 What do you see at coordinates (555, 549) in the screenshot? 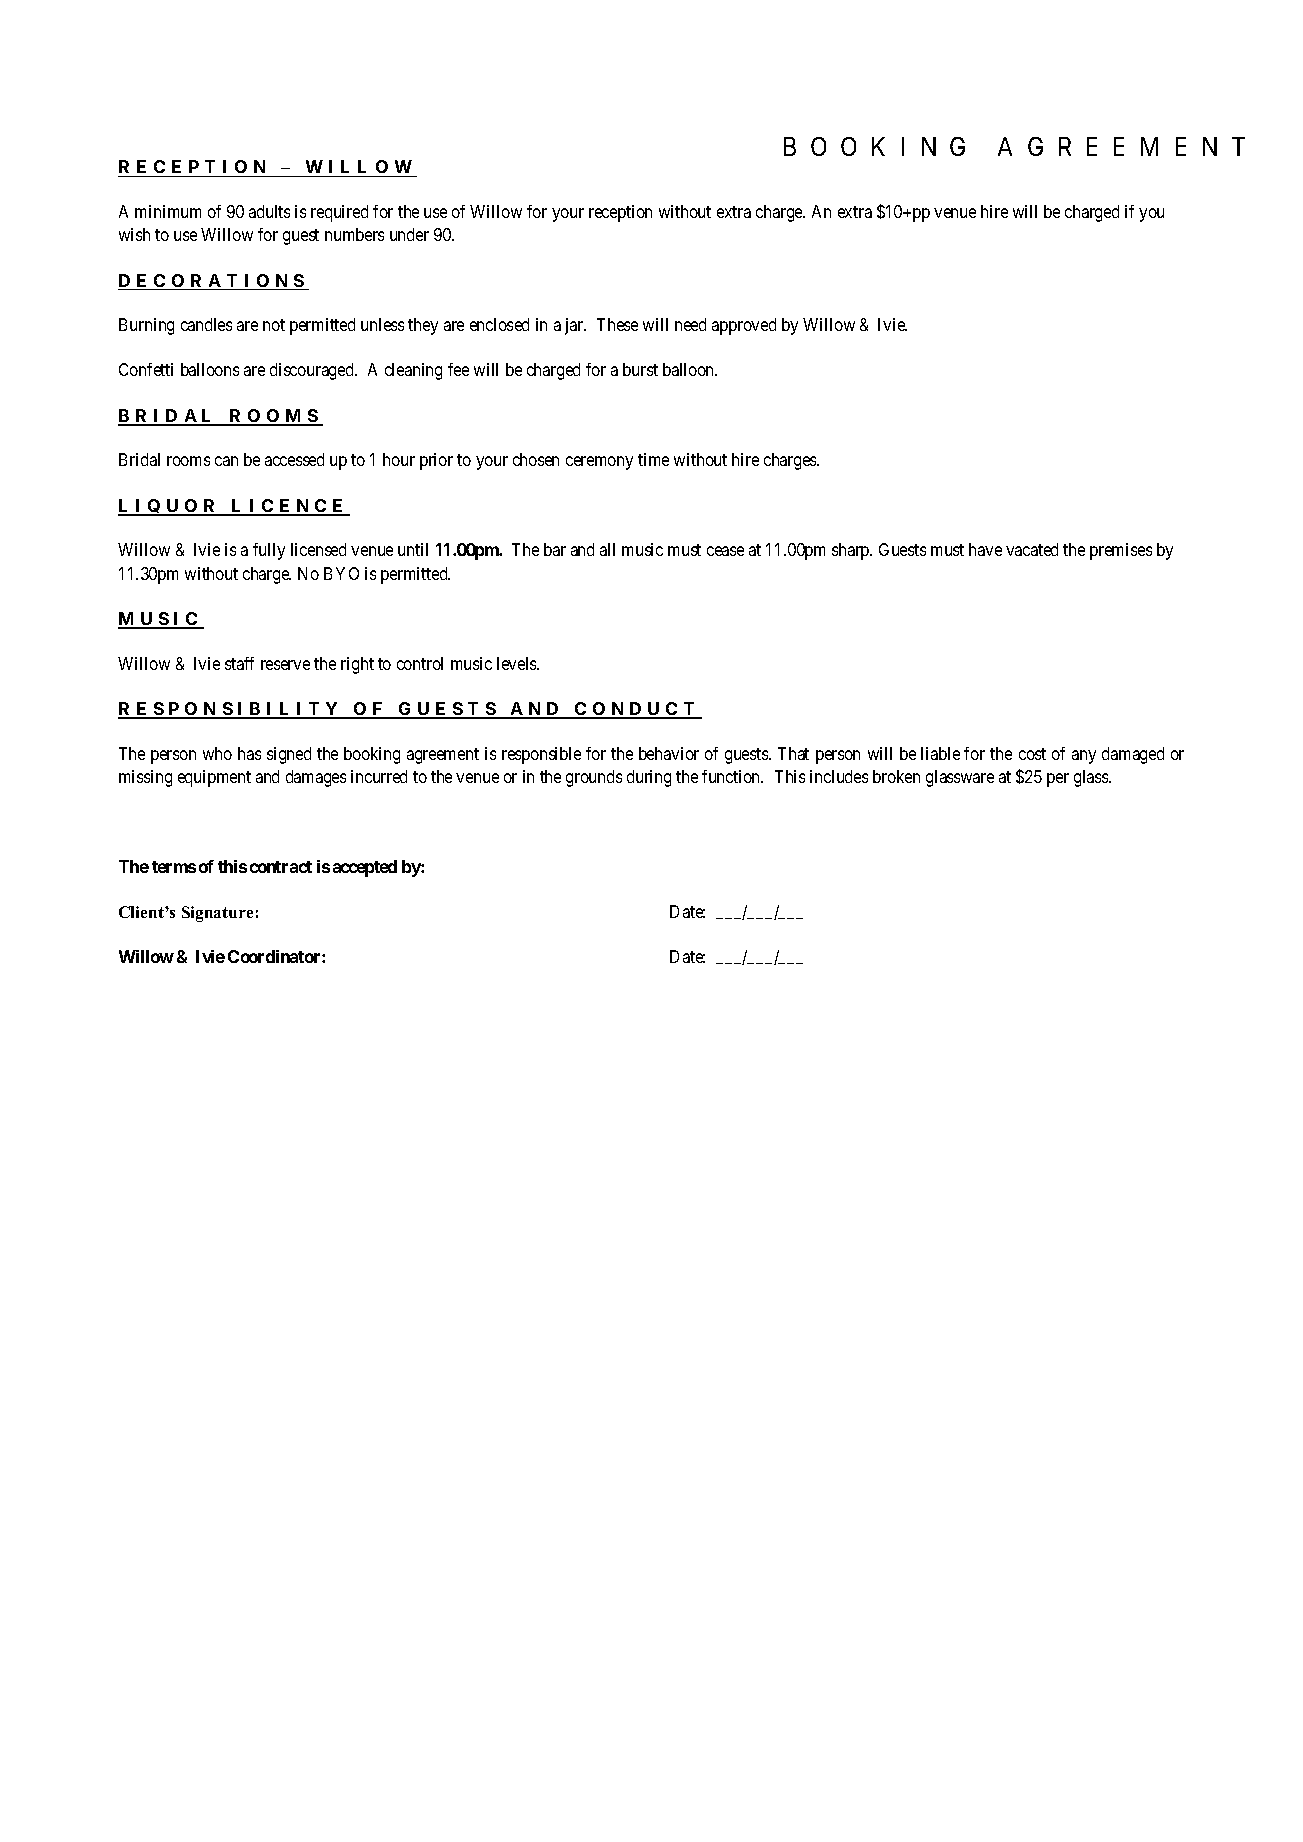
I see `bar` at bounding box center [555, 549].
